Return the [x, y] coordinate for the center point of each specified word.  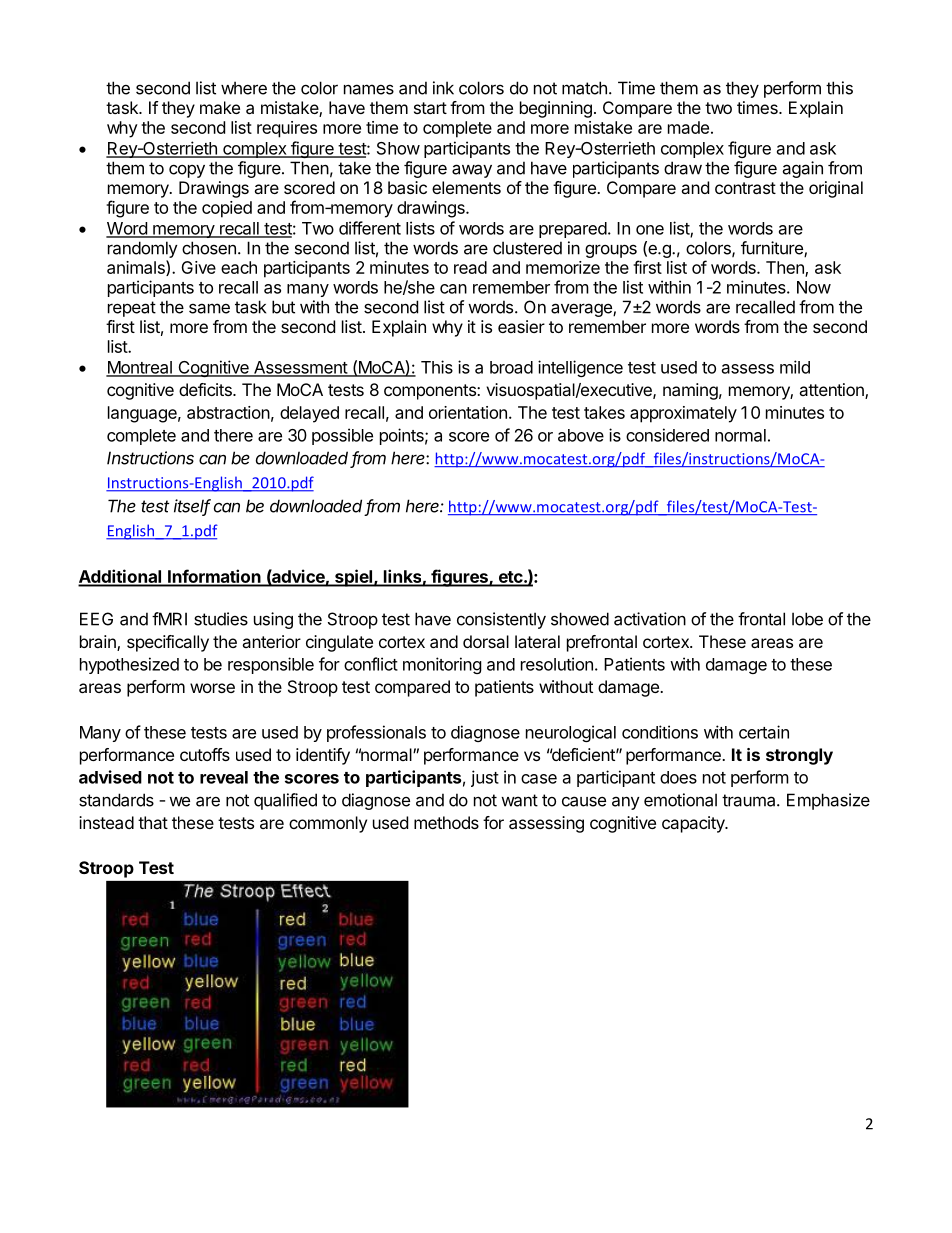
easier [521, 326]
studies [221, 619]
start [430, 108]
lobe [807, 619]
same [209, 308]
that [153, 822]
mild [795, 367]
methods [446, 822]
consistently [501, 620]
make [220, 107]
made [688, 127]
